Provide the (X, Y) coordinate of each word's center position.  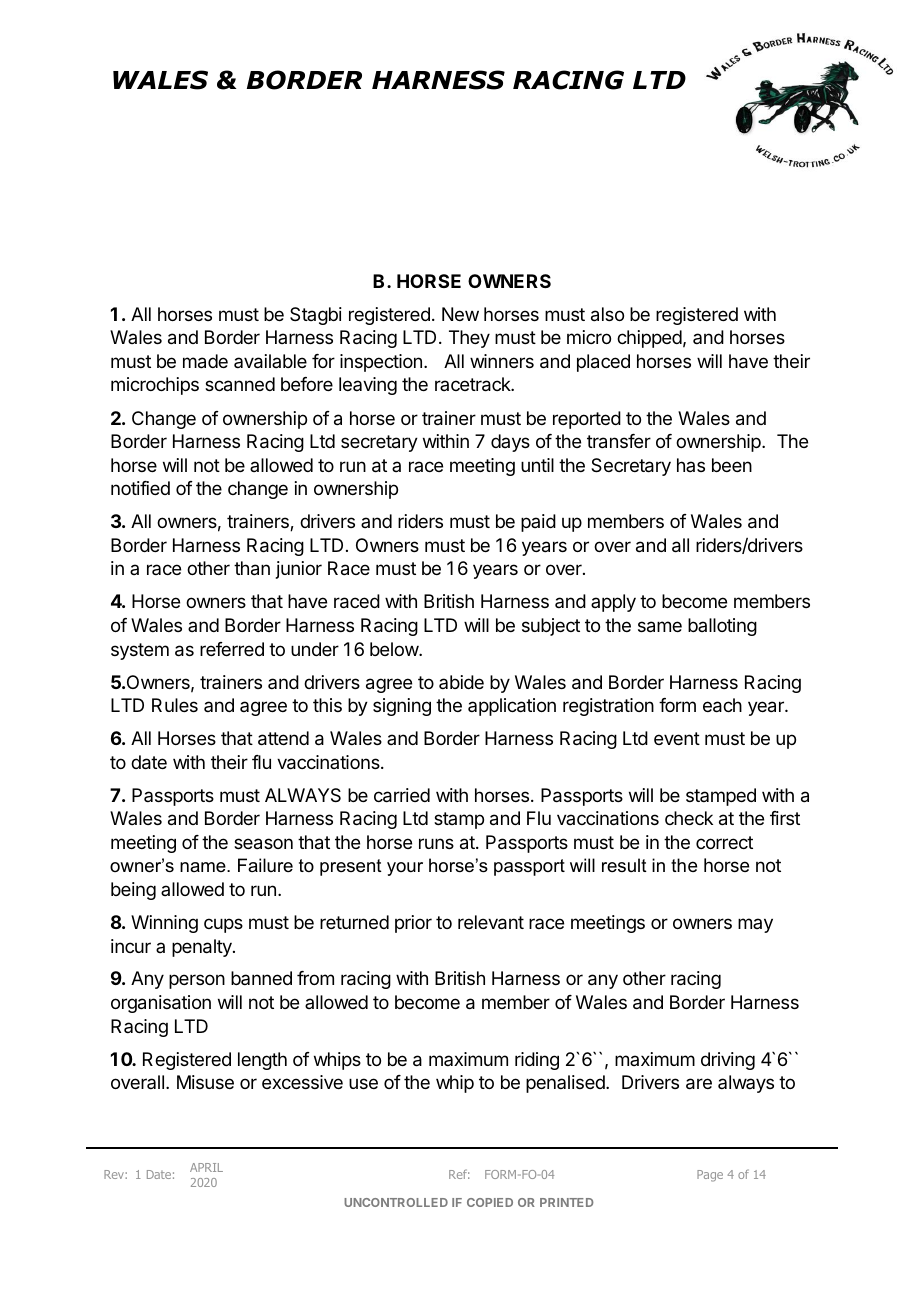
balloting (722, 627)
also (607, 314)
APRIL (206, 1167)
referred (232, 649)
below (395, 649)
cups (223, 925)
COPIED (490, 1202)
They (469, 339)
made (205, 361)
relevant (491, 922)
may (755, 925)
